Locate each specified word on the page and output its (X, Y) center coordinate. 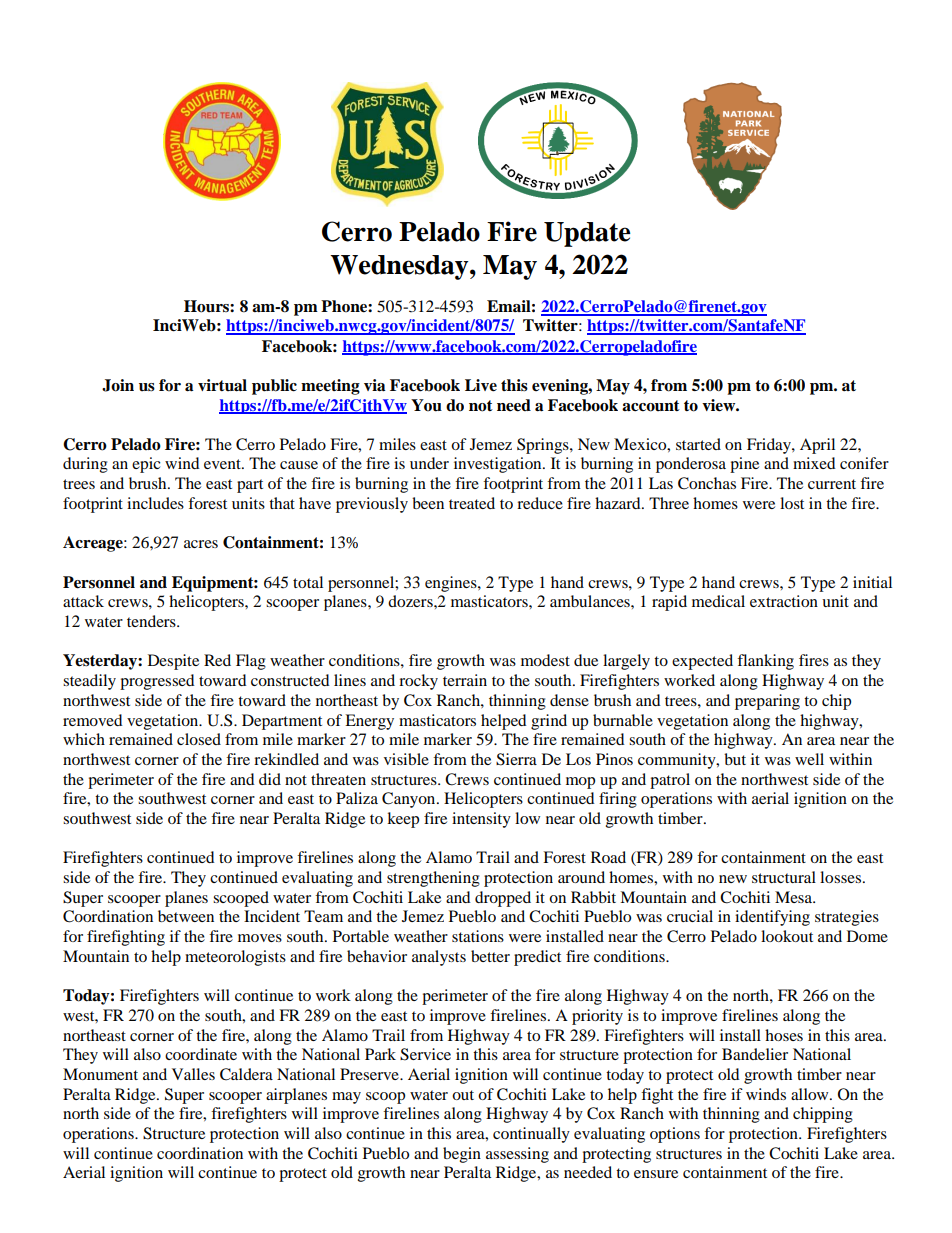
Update (587, 234)
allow (811, 1094)
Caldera (246, 1074)
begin (462, 1155)
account (651, 406)
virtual (222, 385)
